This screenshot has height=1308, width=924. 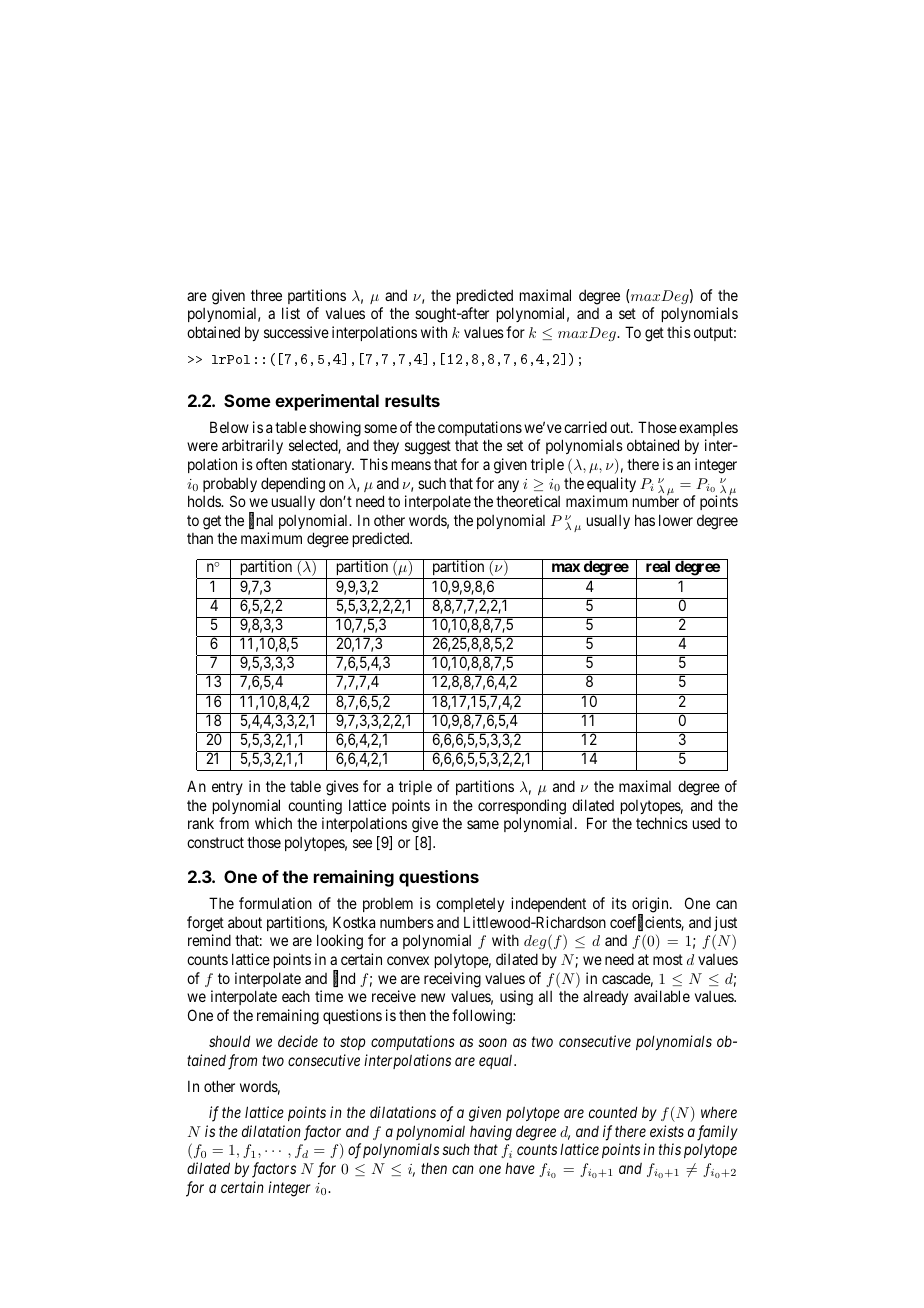 What do you see at coordinates (245, 922) in the screenshot?
I see `about` at bounding box center [245, 922].
